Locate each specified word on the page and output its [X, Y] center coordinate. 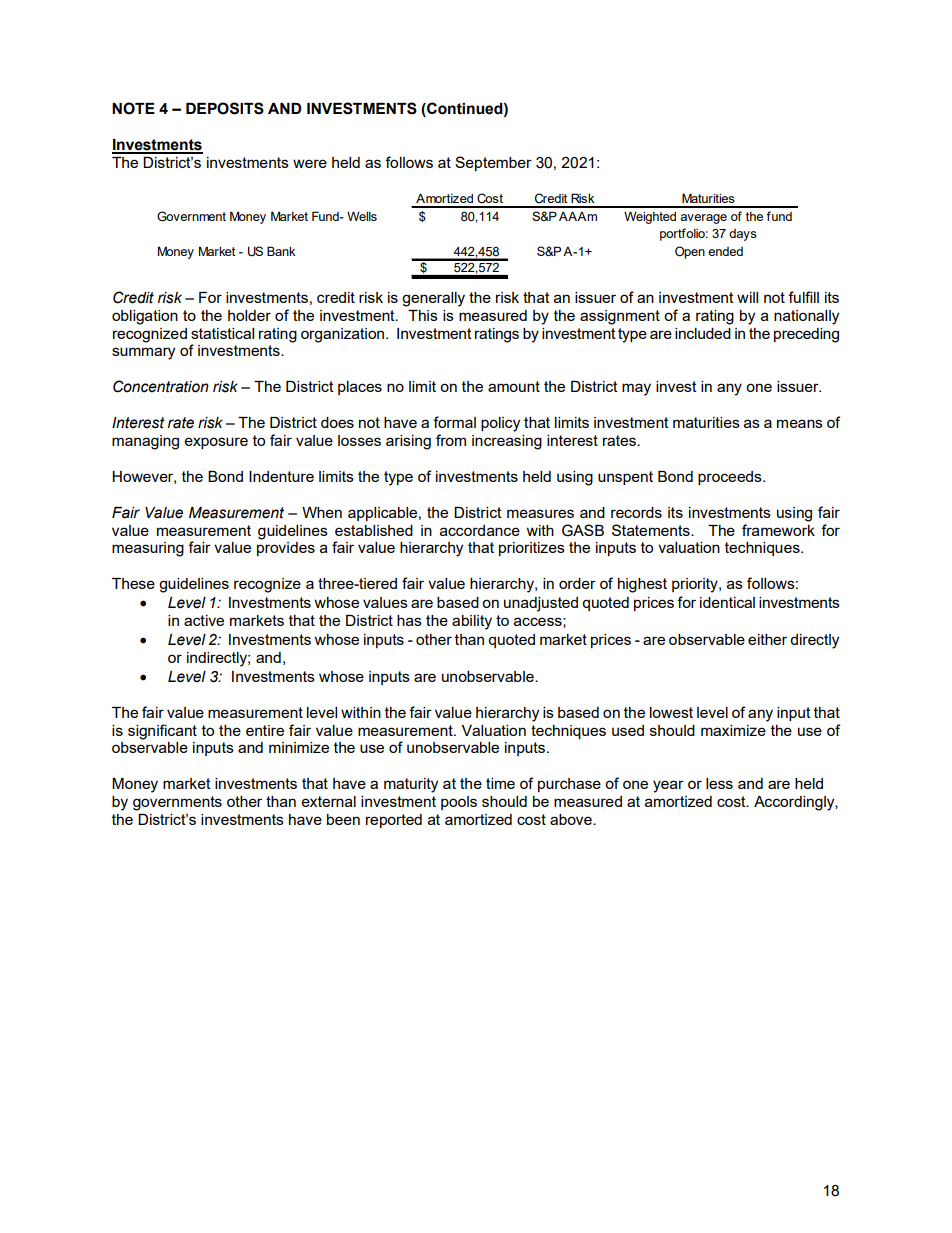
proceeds [731, 478]
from [451, 440]
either [767, 639]
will [747, 297]
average [703, 219]
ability [472, 622]
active [204, 620]
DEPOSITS [225, 108]
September [493, 163]
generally [433, 299]
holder [249, 315]
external [329, 801]
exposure [216, 443]
